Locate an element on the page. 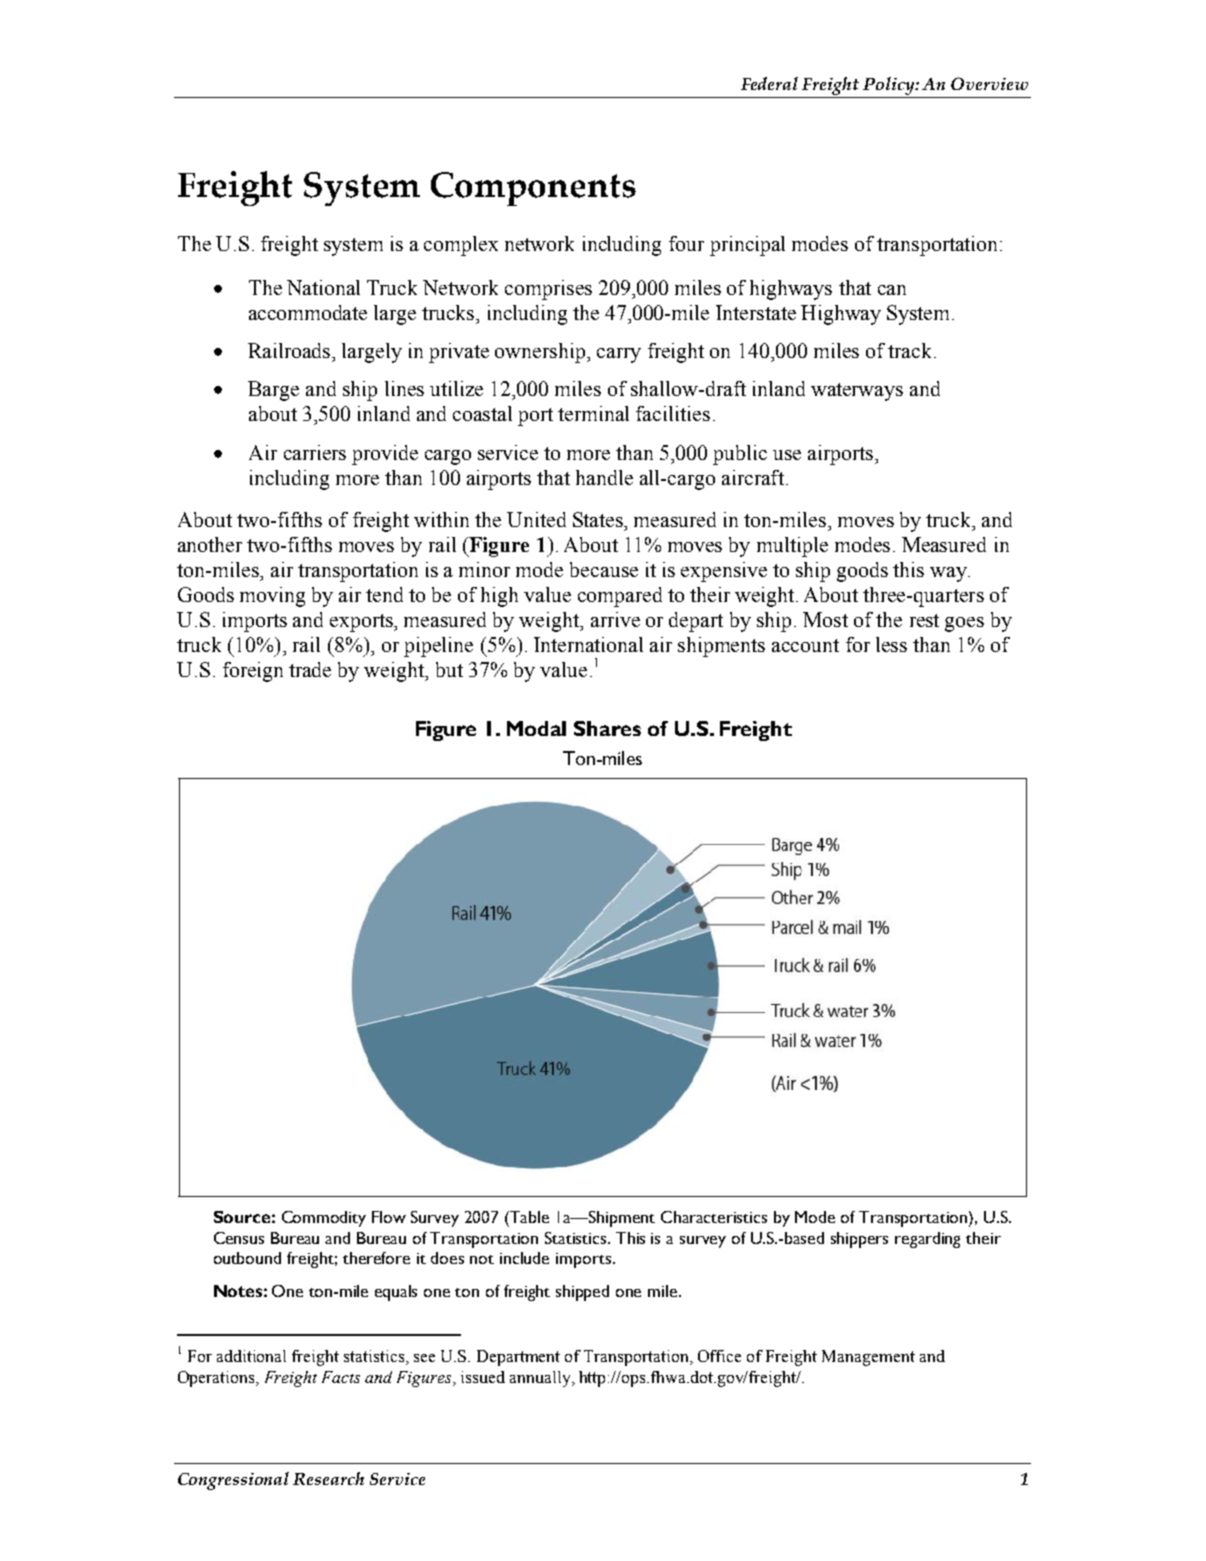 The height and width of the image is (1561, 1206). arrive is located at coordinates (615, 619).
